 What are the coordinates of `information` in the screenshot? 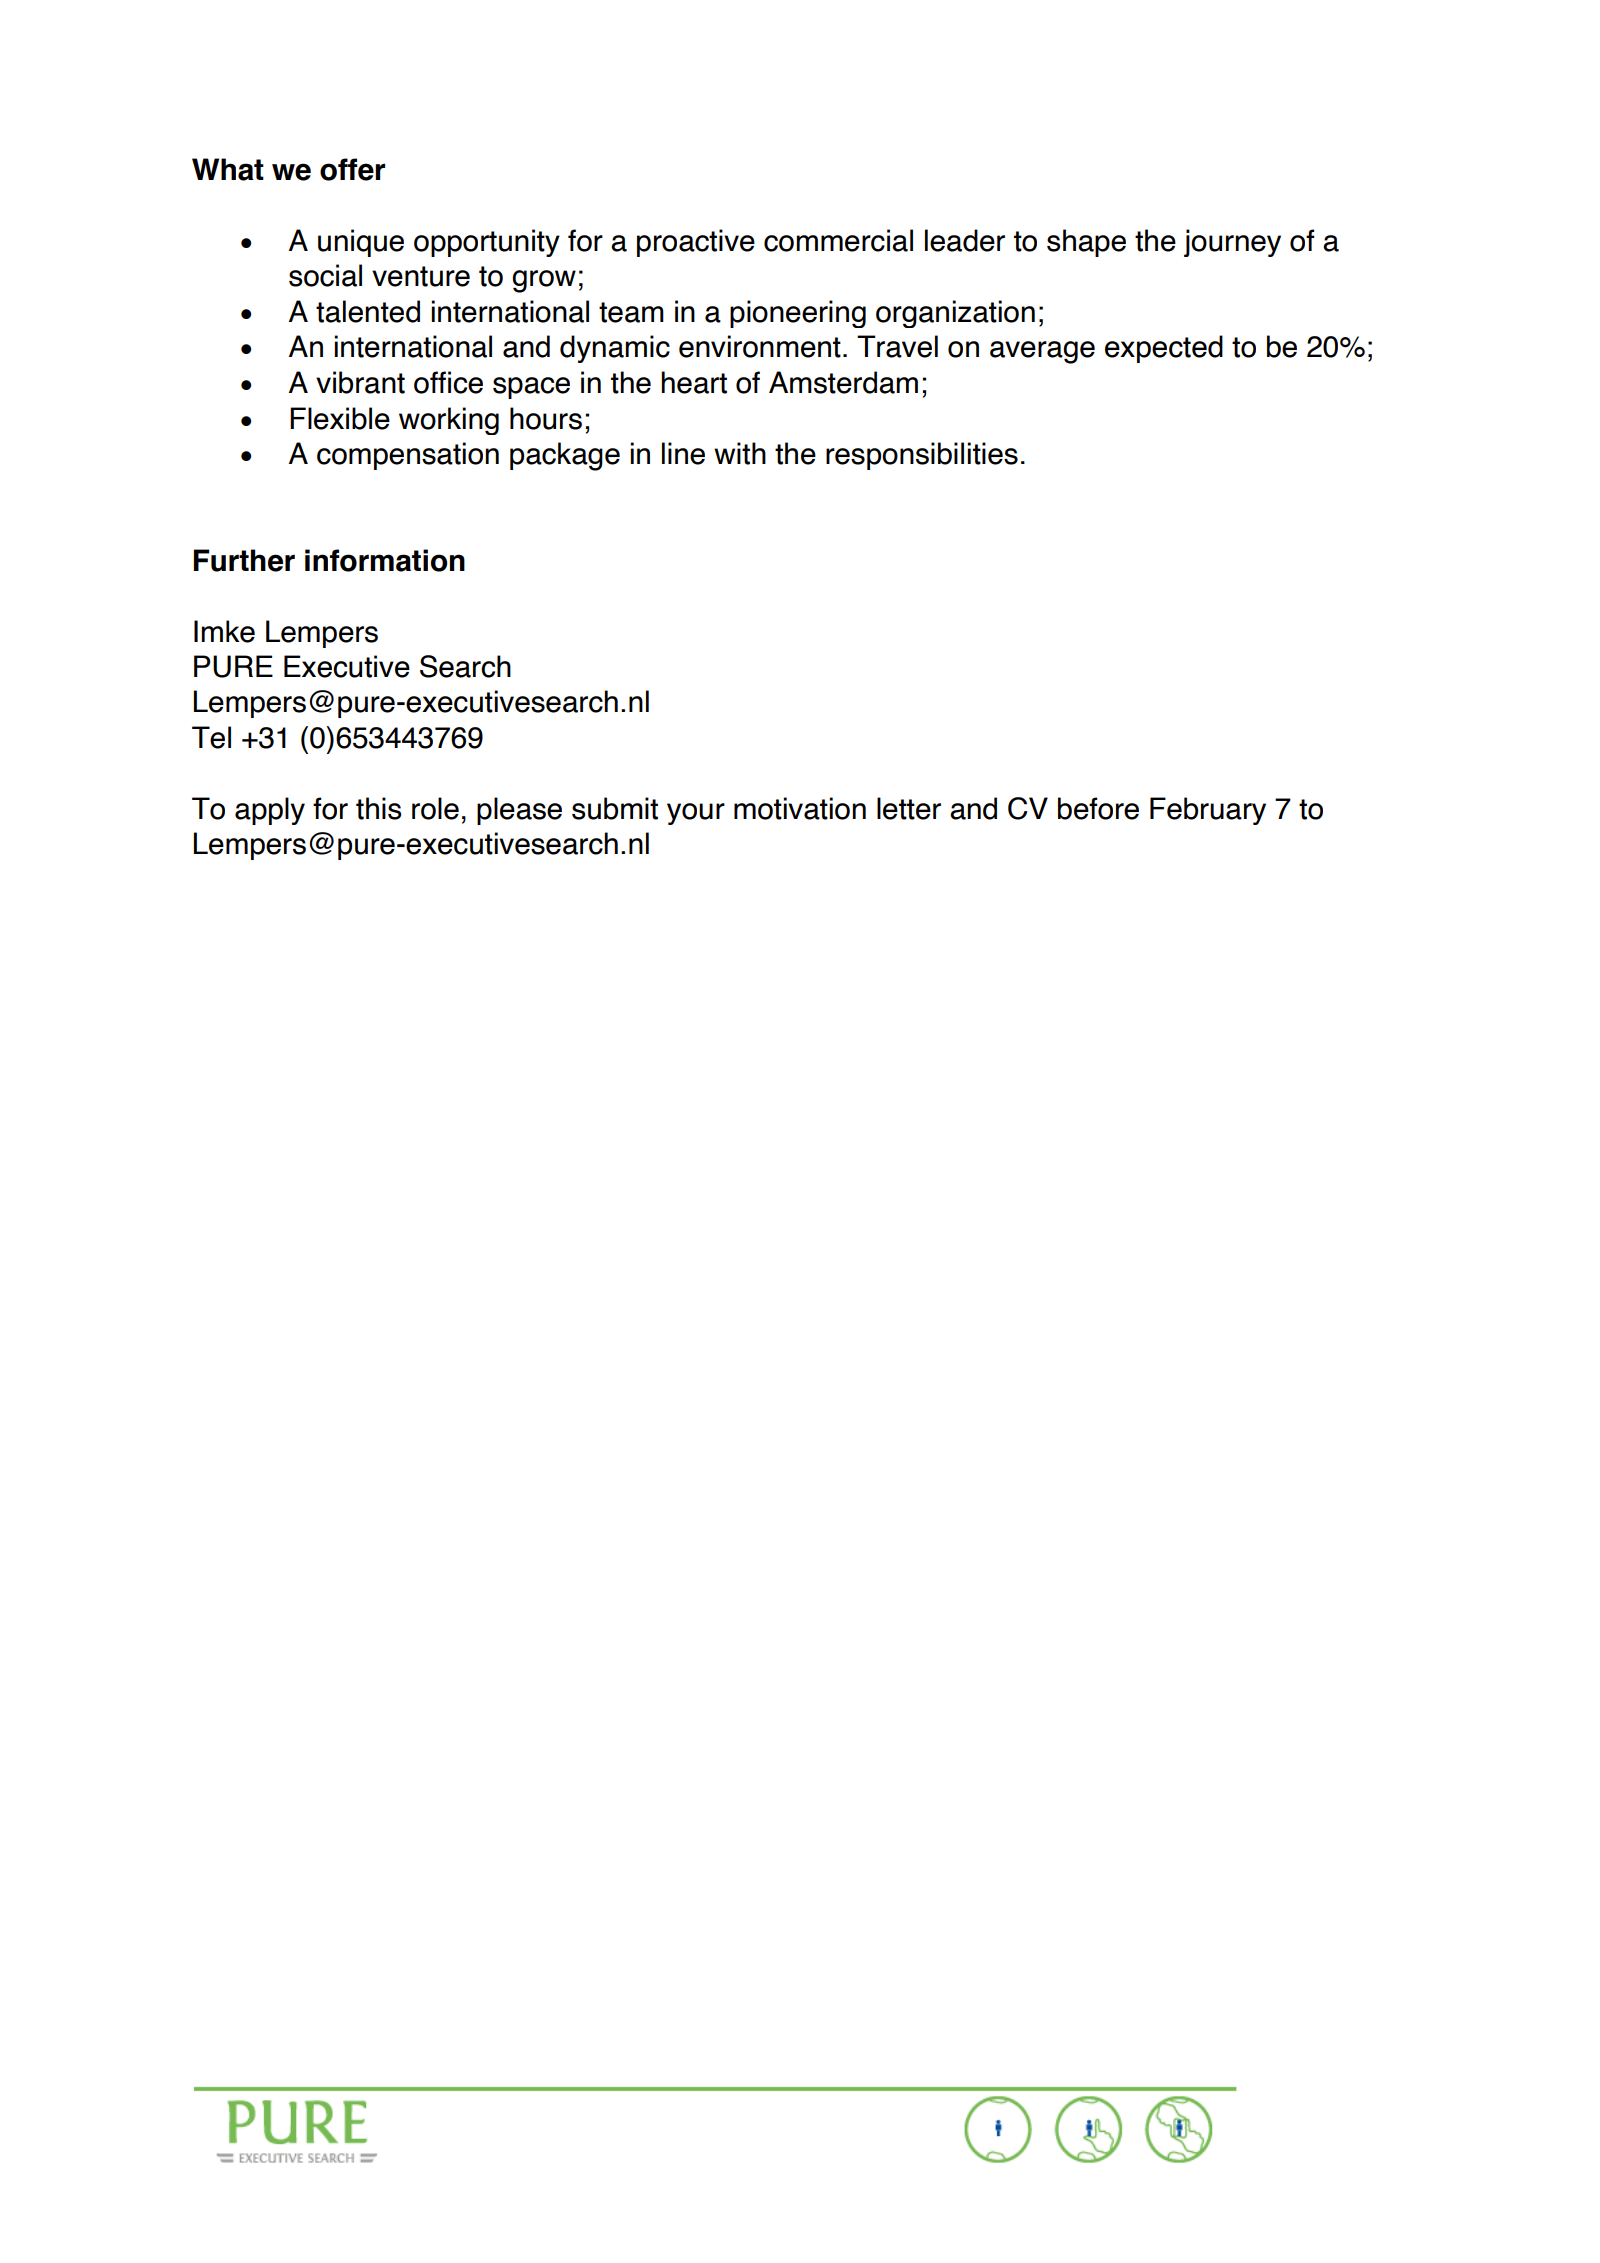 It's located at (385, 560).
